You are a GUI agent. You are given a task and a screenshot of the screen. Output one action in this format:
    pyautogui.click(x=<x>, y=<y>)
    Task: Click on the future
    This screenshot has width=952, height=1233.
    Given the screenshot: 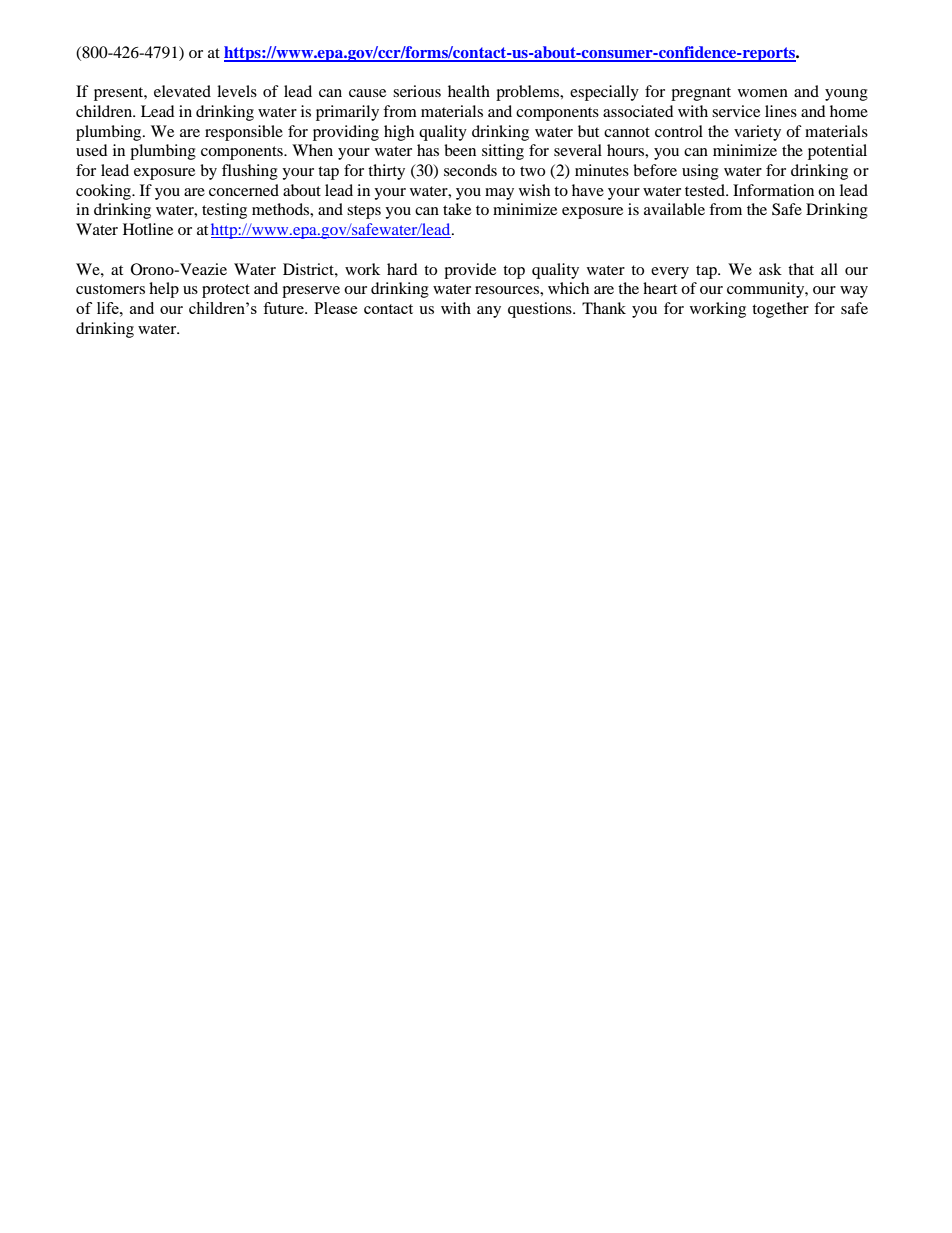 What is the action you would take?
    pyautogui.click(x=284, y=308)
